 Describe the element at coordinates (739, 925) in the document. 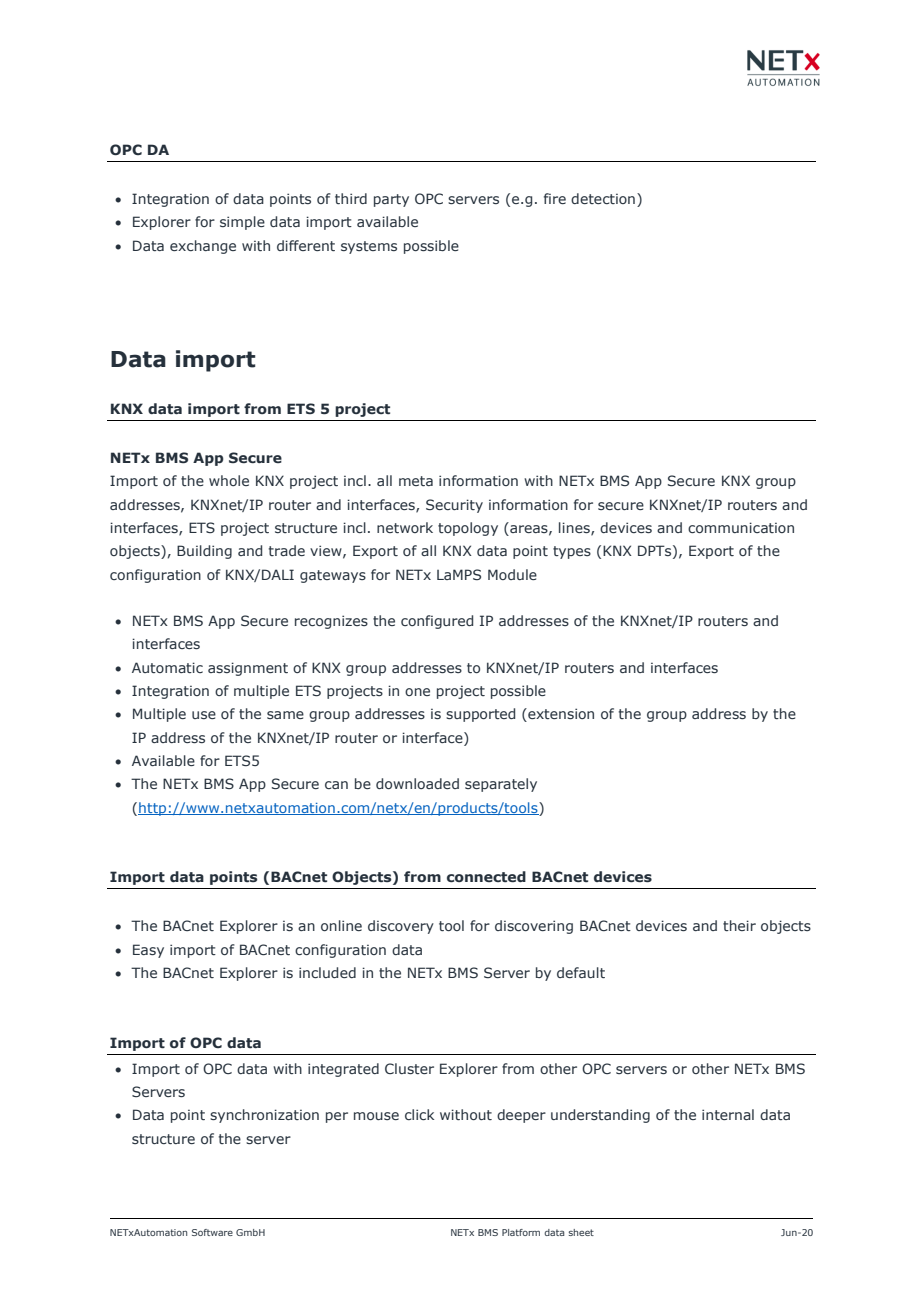

I see `their` at that location.
